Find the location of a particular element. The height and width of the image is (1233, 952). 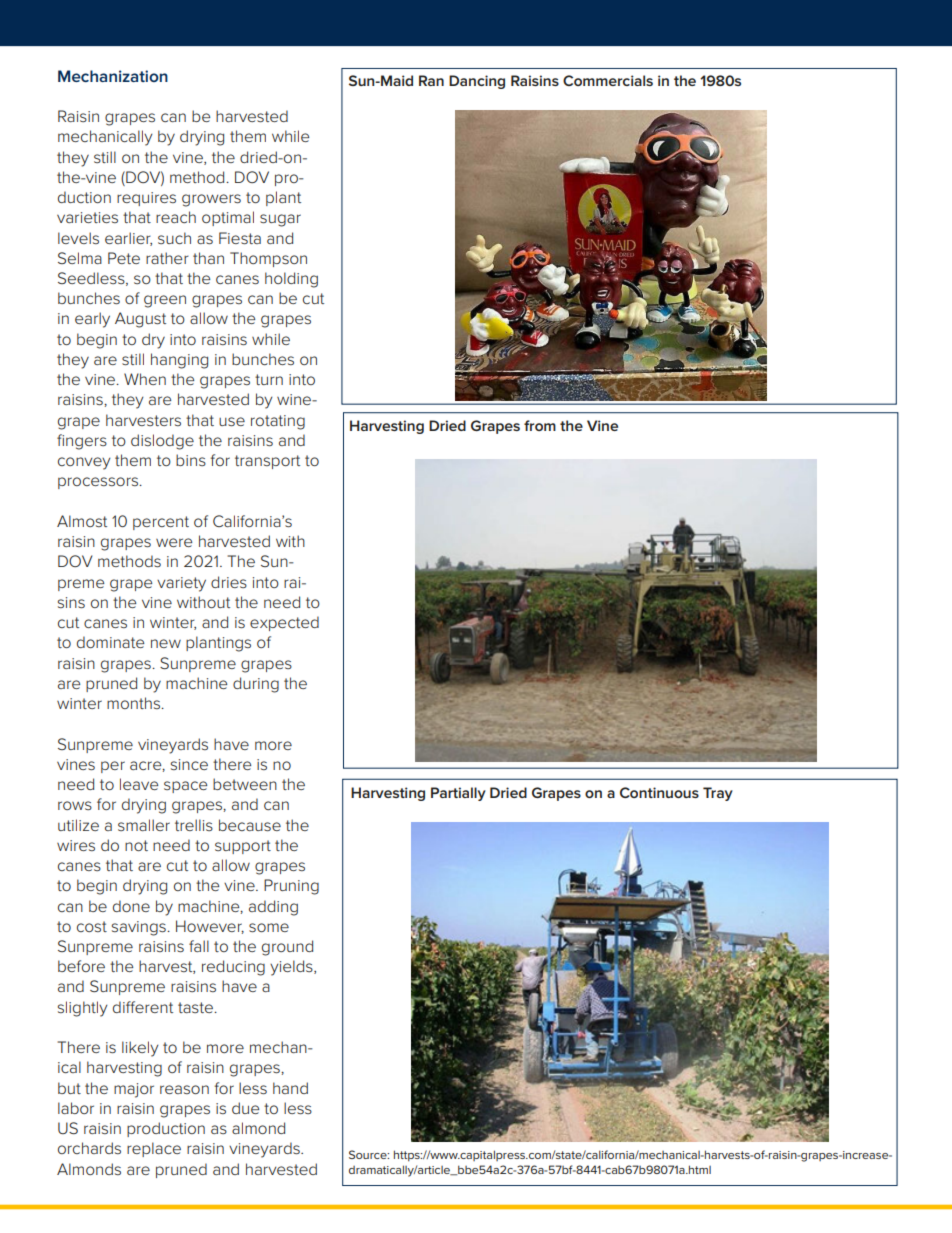

Dancing is located at coordinates (477, 82).
